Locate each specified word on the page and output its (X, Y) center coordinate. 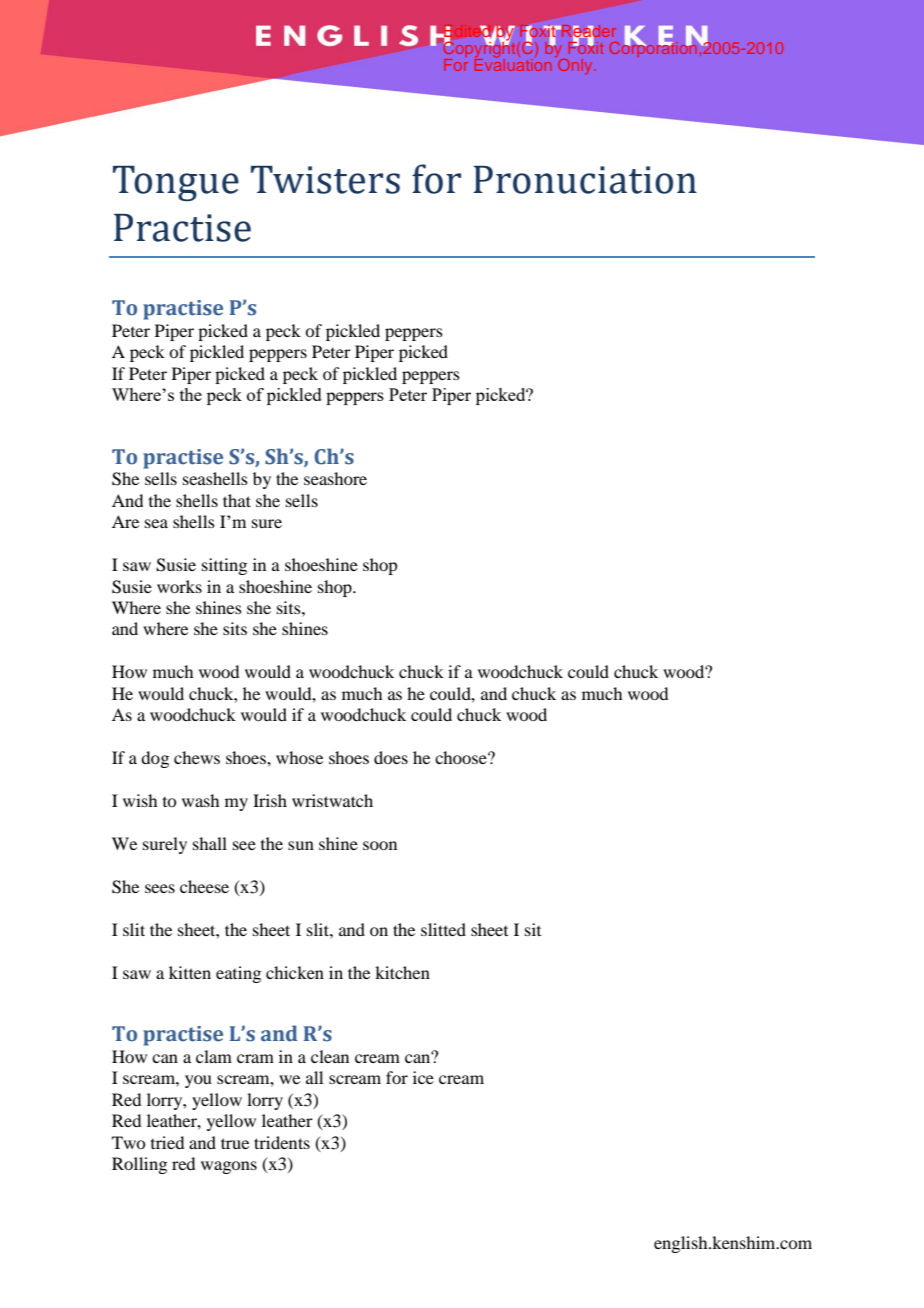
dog (155, 759)
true (235, 1143)
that (237, 500)
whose (299, 757)
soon (380, 845)
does (391, 757)
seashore (335, 478)
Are (125, 521)
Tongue (176, 183)
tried (167, 1142)
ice (423, 1077)
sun (301, 845)
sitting (224, 566)
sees (160, 888)
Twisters (325, 180)
